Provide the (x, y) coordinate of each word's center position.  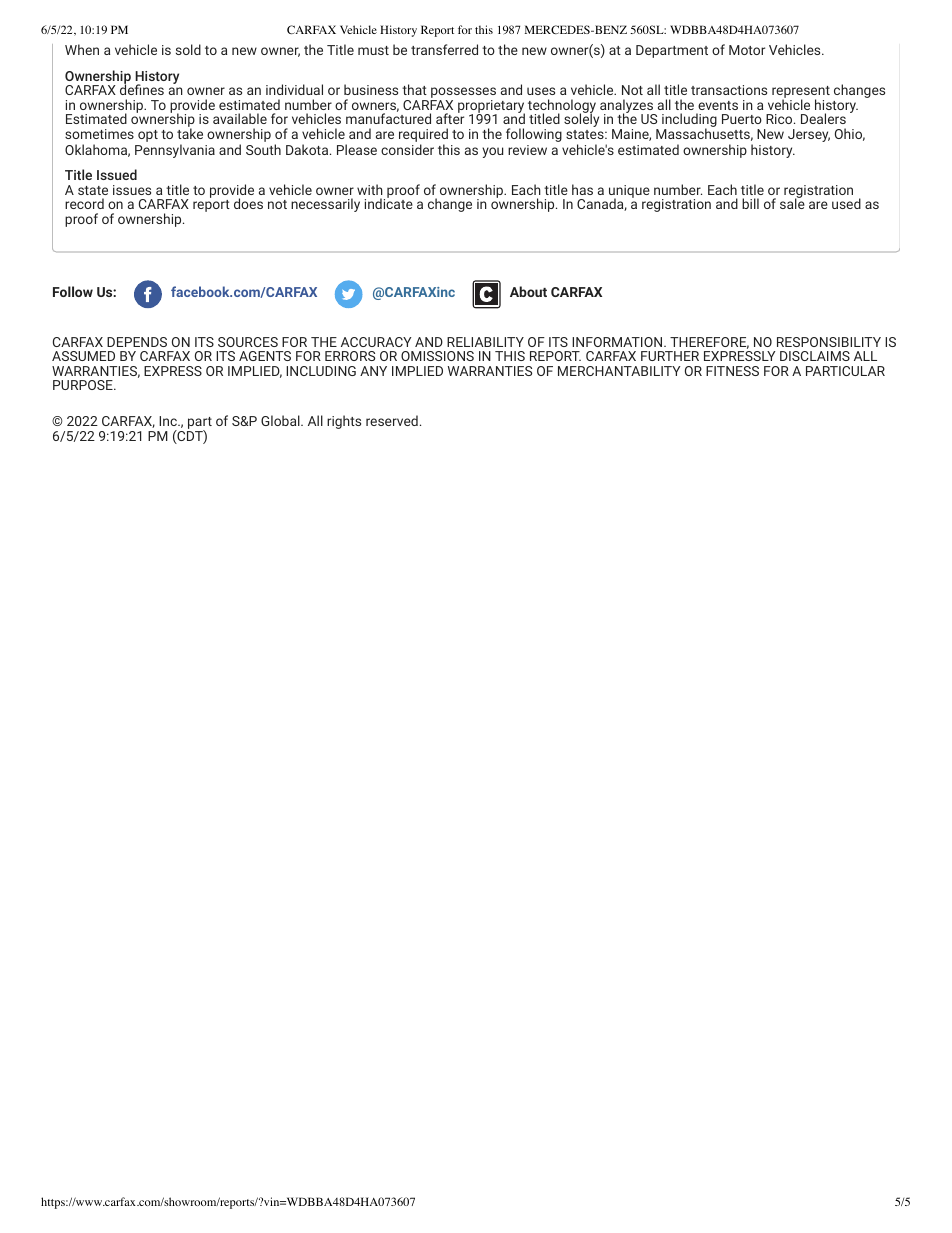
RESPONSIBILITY (829, 342)
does (248, 203)
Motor (747, 50)
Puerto (742, 119)
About (528, 291)
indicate (389, 203)
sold (188, 49)
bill (750, 203)
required (423, 136)
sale (792, 203)
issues (132, 190)
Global (281, 420)
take (190, 133)
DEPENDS (137, 342)
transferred (444, 49)
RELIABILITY (485, 342)
